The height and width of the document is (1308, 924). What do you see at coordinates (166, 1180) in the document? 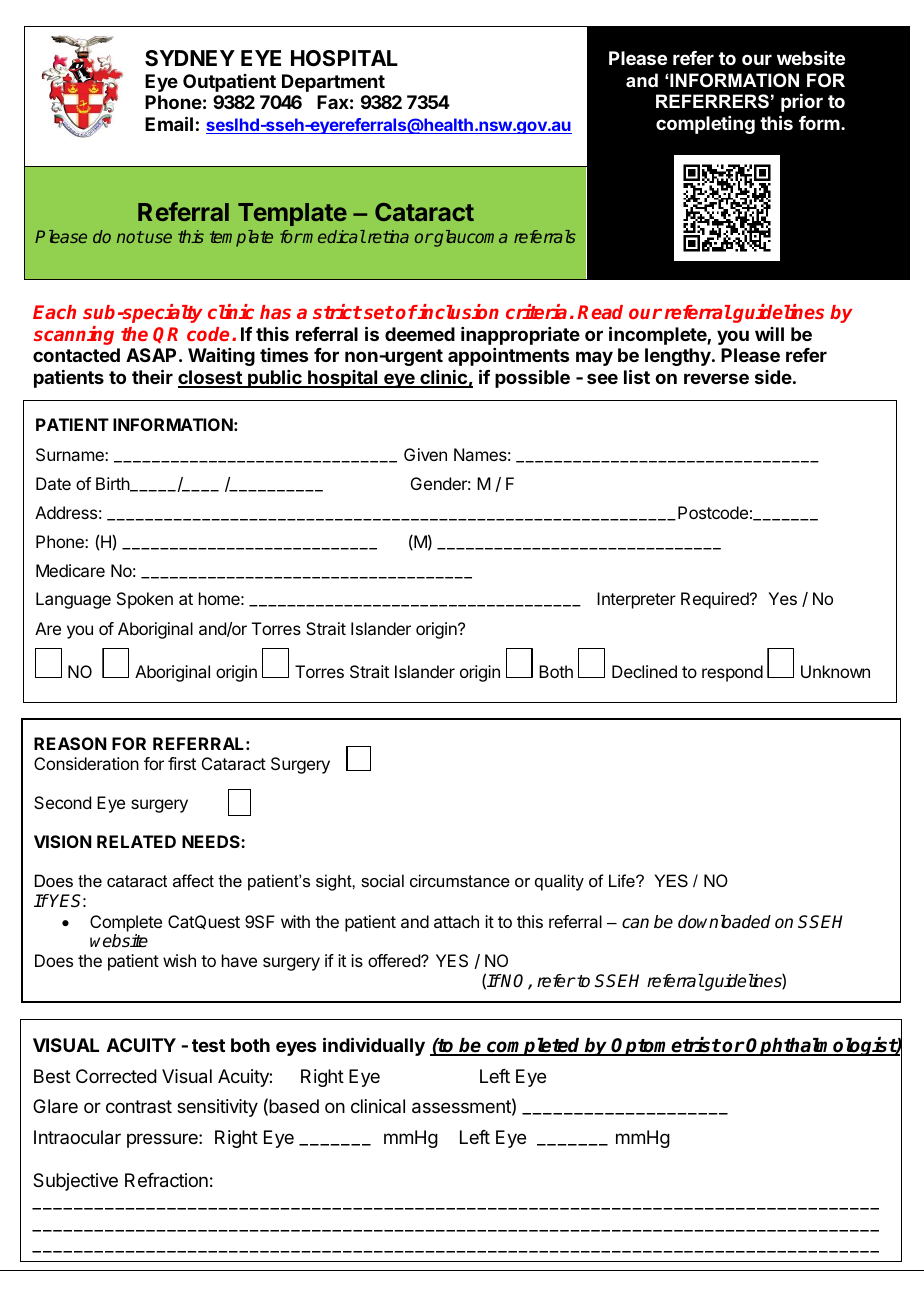
I see `Refraction` at bounding box center [166, 1180].
